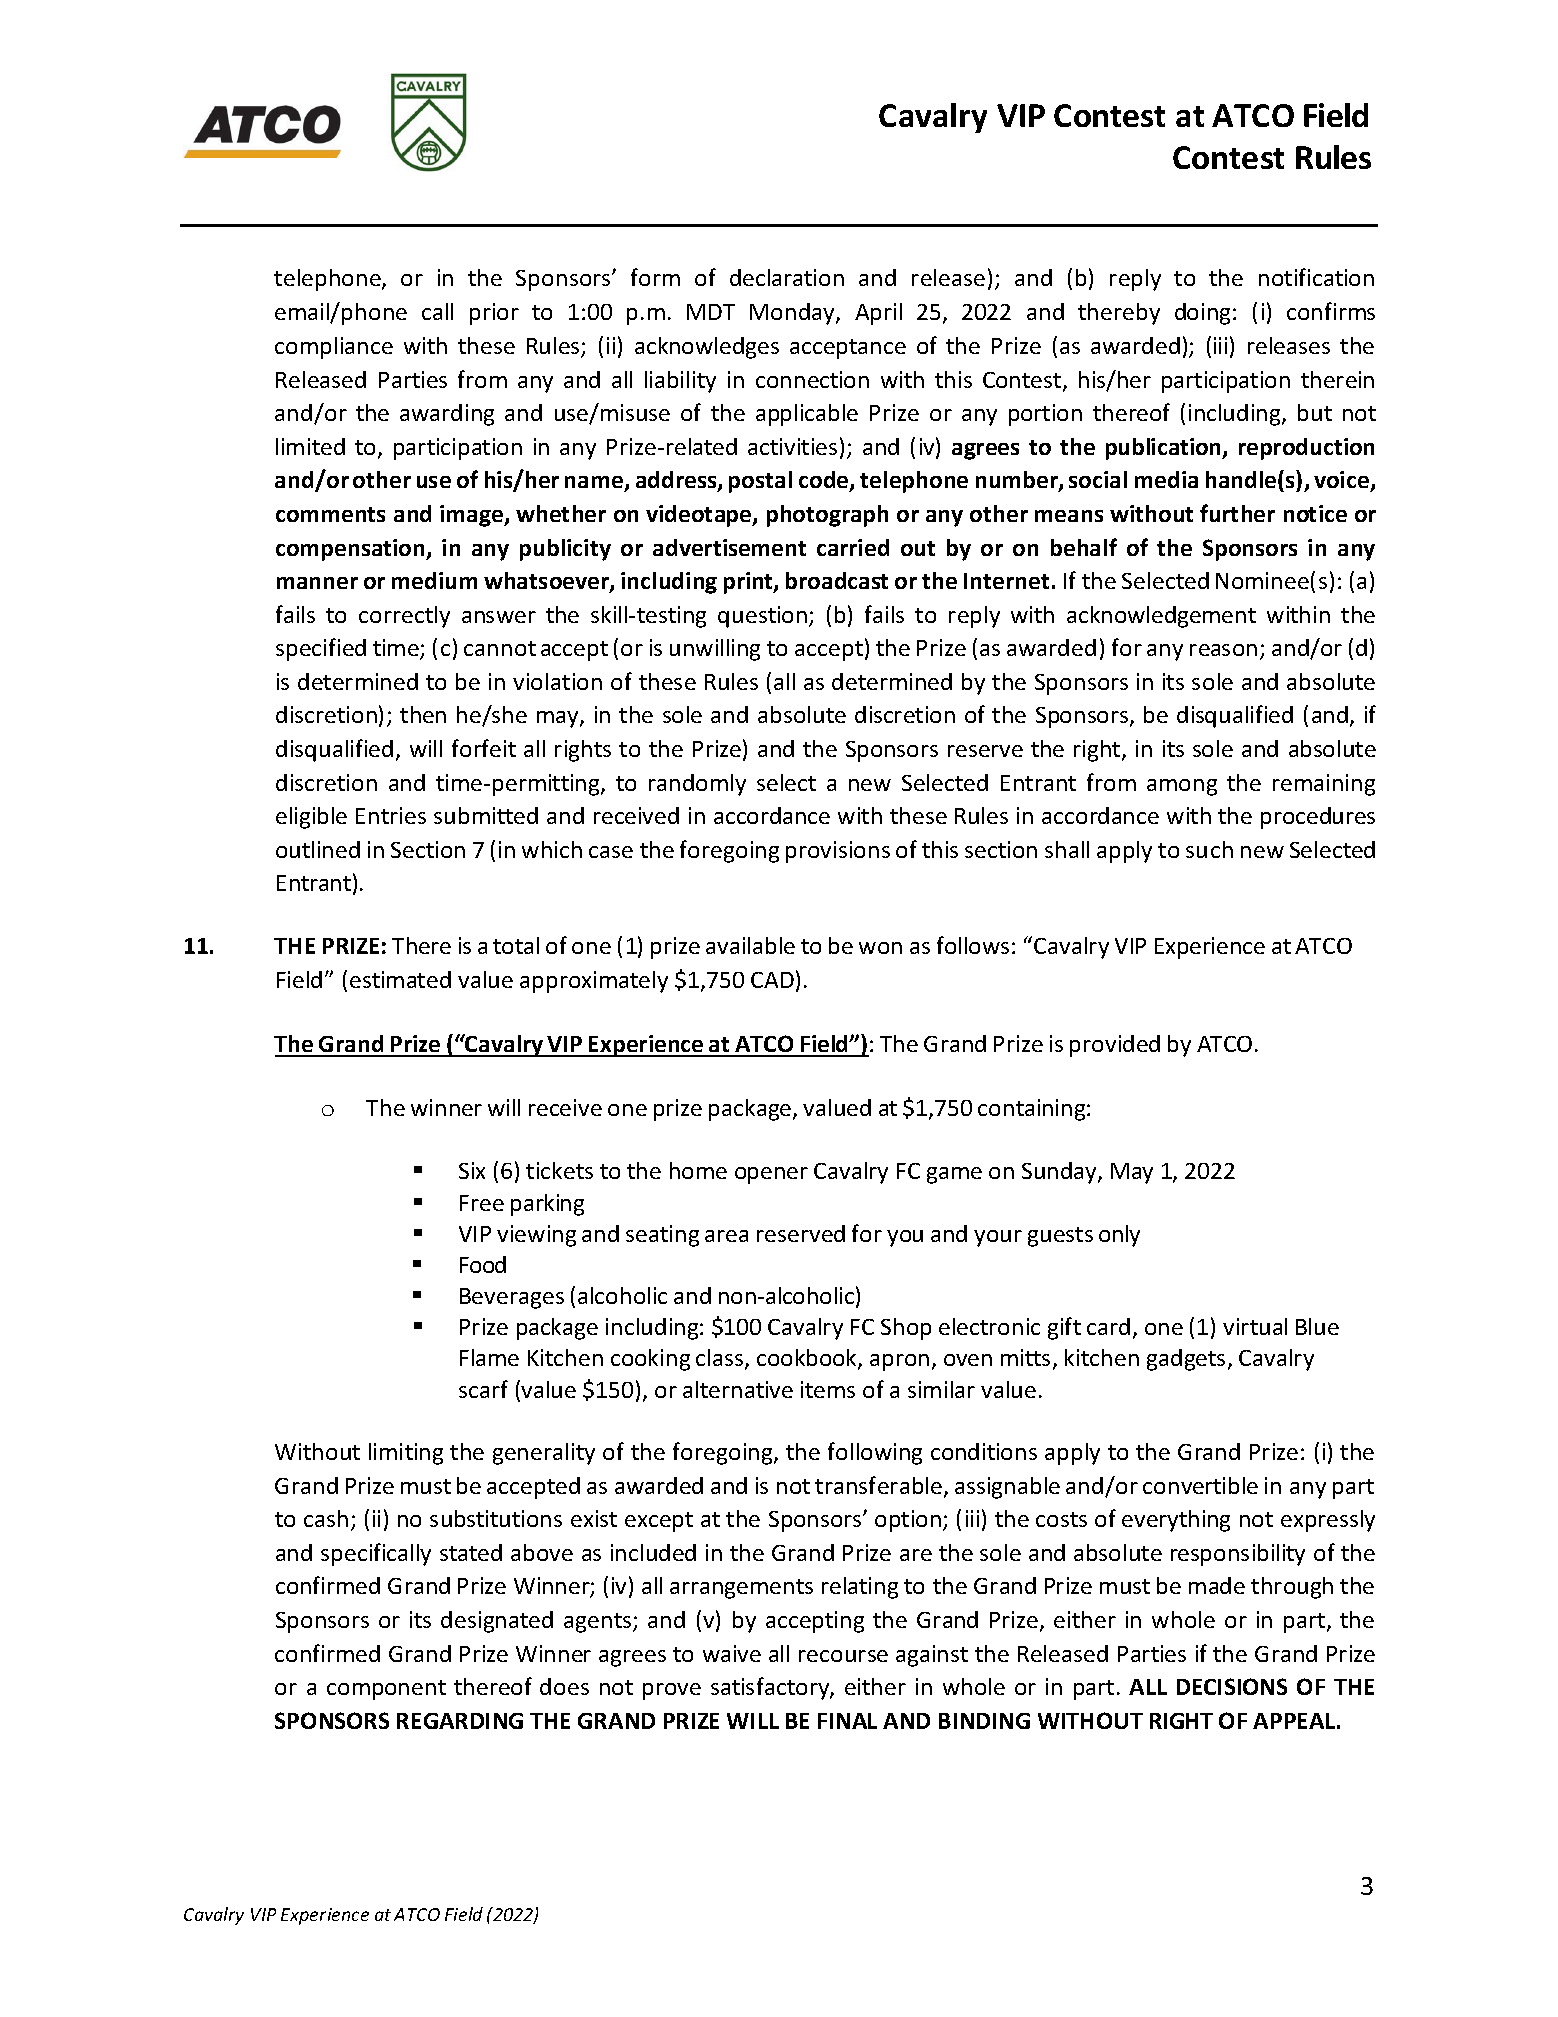 This document has width=1558, height=2017. Describe the element at coordinates (1115, 1046) in the document. I see `provided` at that location.
